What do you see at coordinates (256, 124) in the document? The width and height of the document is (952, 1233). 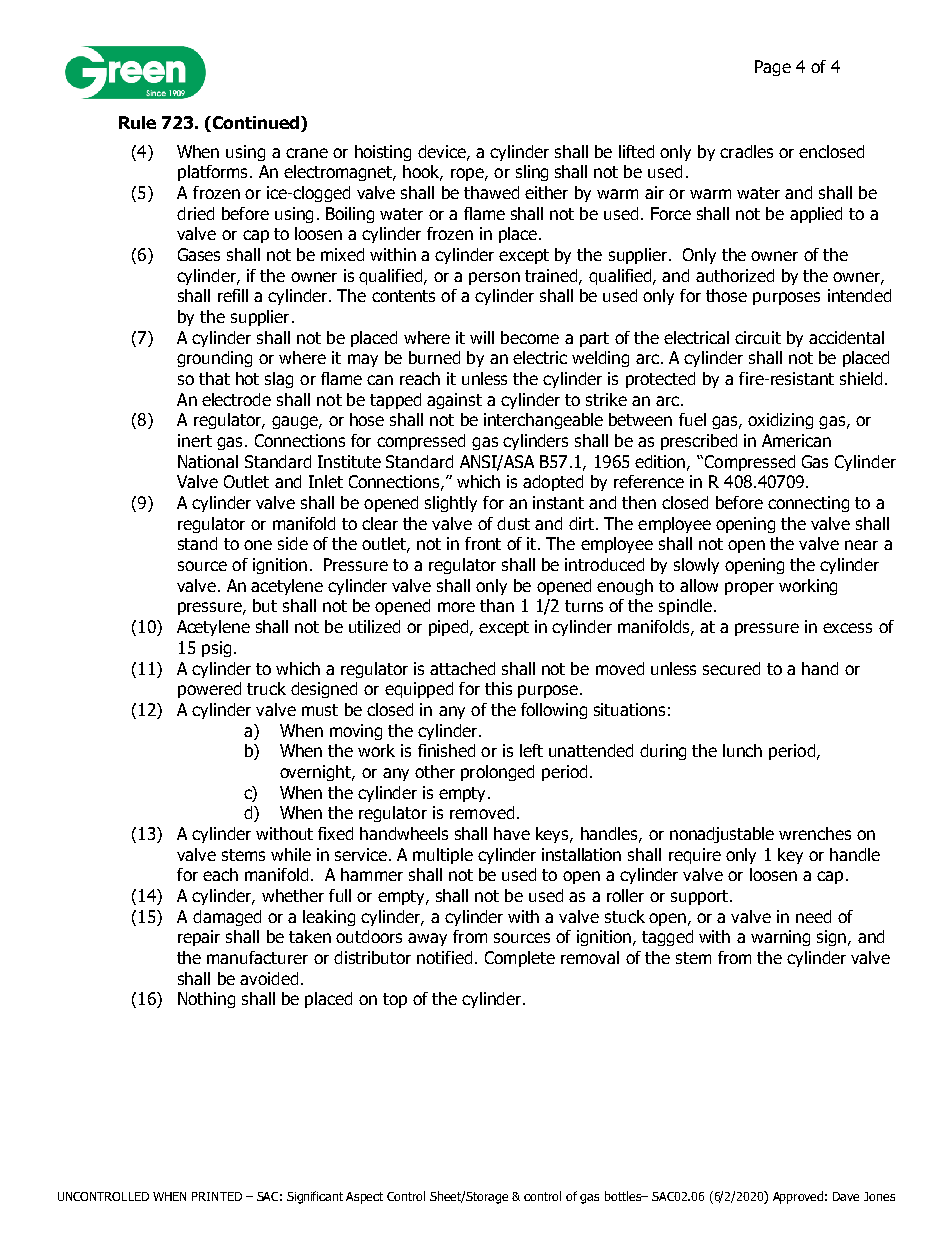 I see `Continued` at bounding box center [256, 124].
